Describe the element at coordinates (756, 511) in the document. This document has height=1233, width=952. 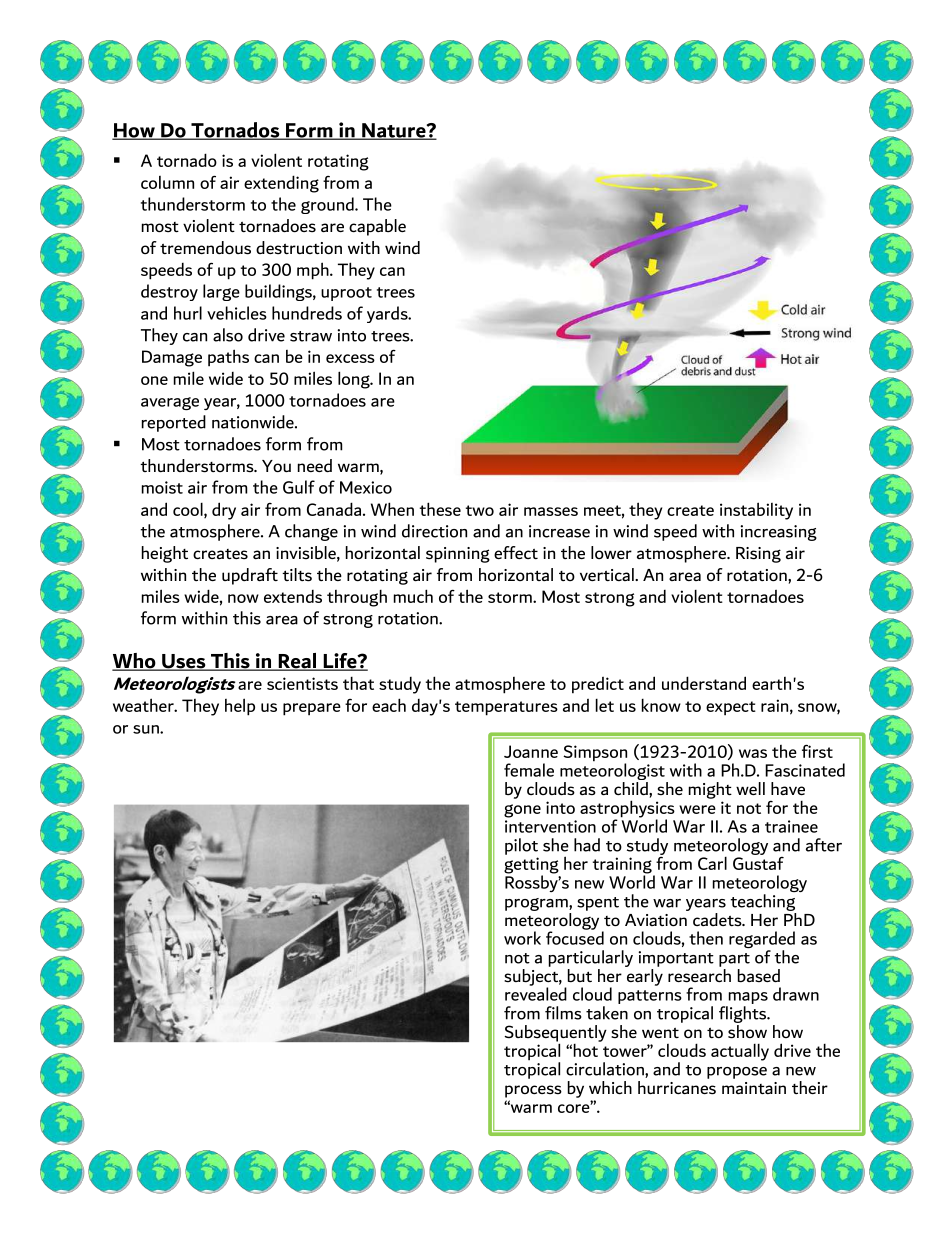
I see `instability` at that location.
